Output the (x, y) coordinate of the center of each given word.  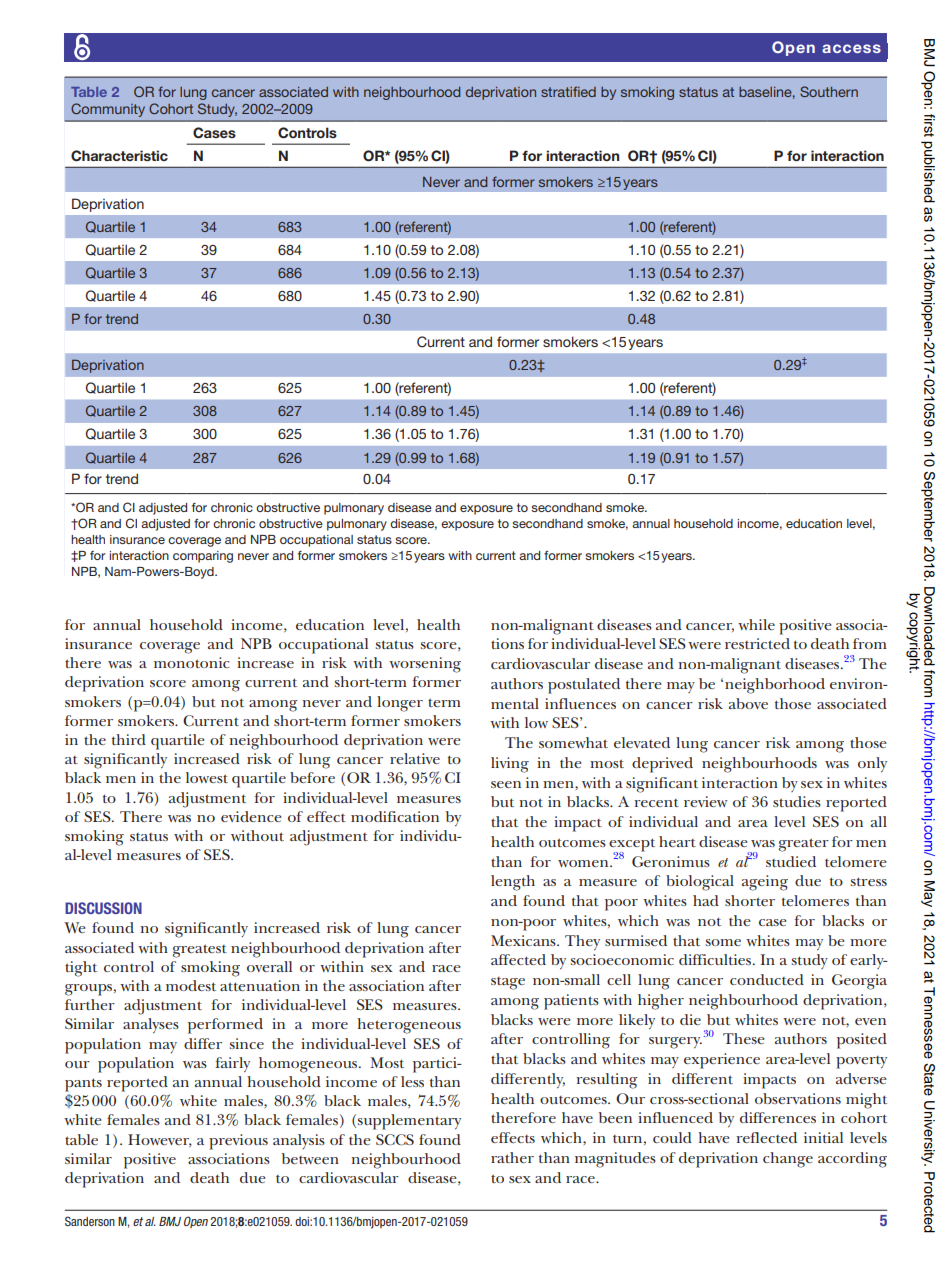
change (788, 1160)
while (756, 624)
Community (108, 110)
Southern (829, 91)
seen (506, 784)
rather (512, 1157)
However (160, 1140)
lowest (207, 777)
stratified (568, 91)
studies (797, 801)
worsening (425, 665)
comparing (203, 557)
